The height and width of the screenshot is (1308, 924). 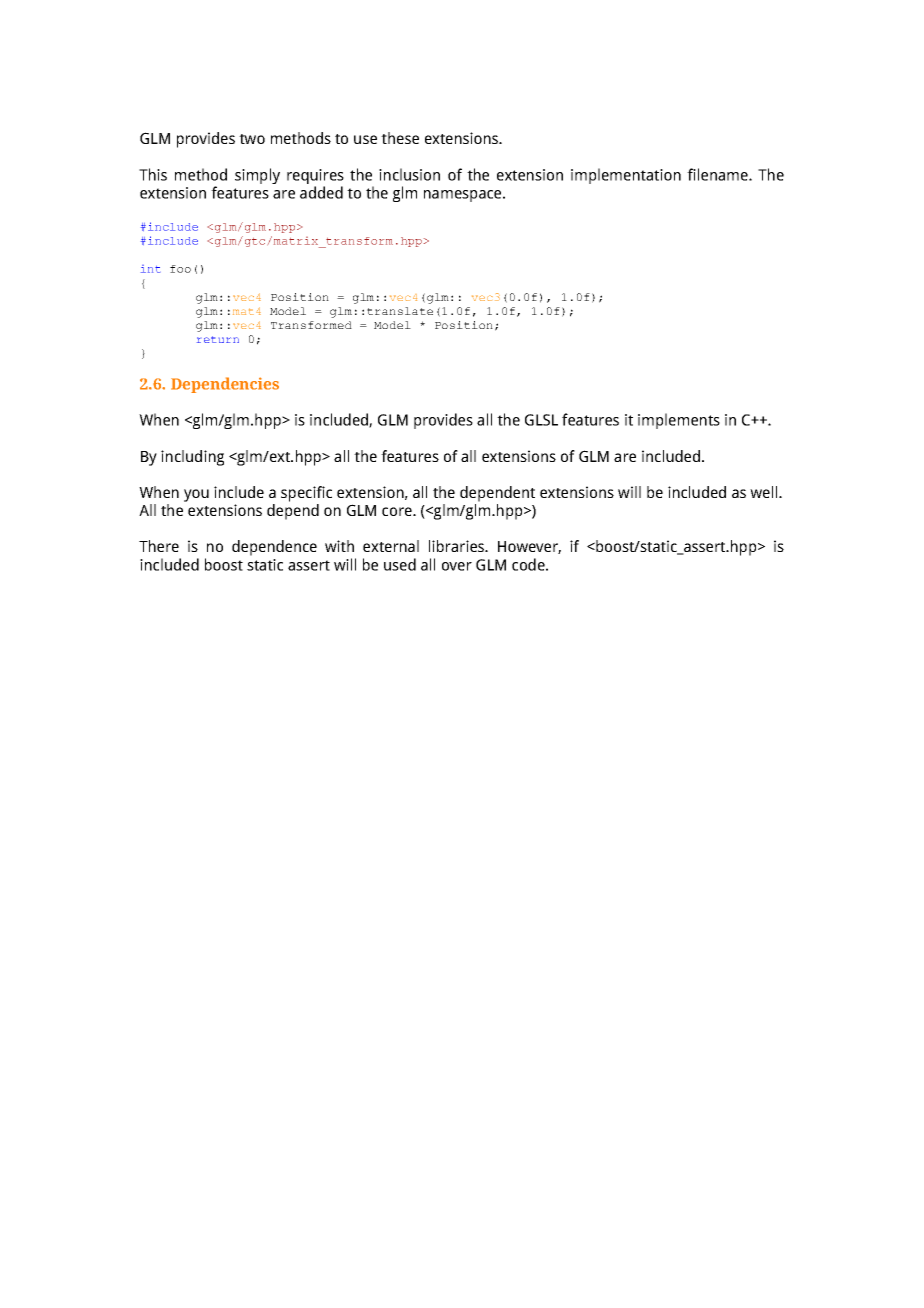 What do you see at coordinates (541, 420) in the screenshot?
I see `GLSL` at bounding box center [541, 420].
